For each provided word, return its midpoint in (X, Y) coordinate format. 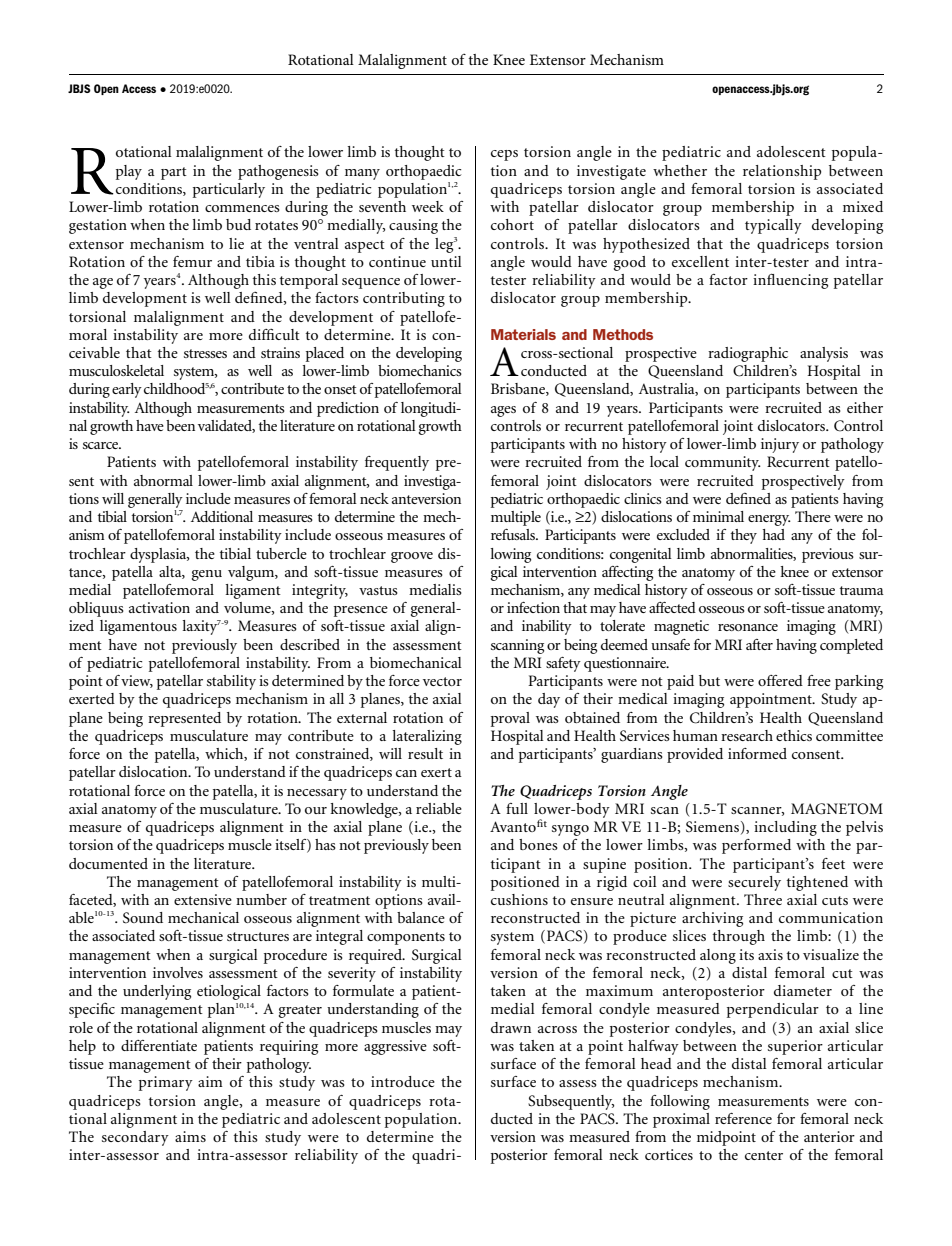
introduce (403, 1081)
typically (773, 226)
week (428, 206)
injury (780, 445)
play (129, 172)
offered (780, 680)
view (137, 681)
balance (421, 917)
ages (503, 411)
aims (190, 1136)
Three (763, 899)
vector (442, 681)
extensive (203, 899)
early (127, 390)
